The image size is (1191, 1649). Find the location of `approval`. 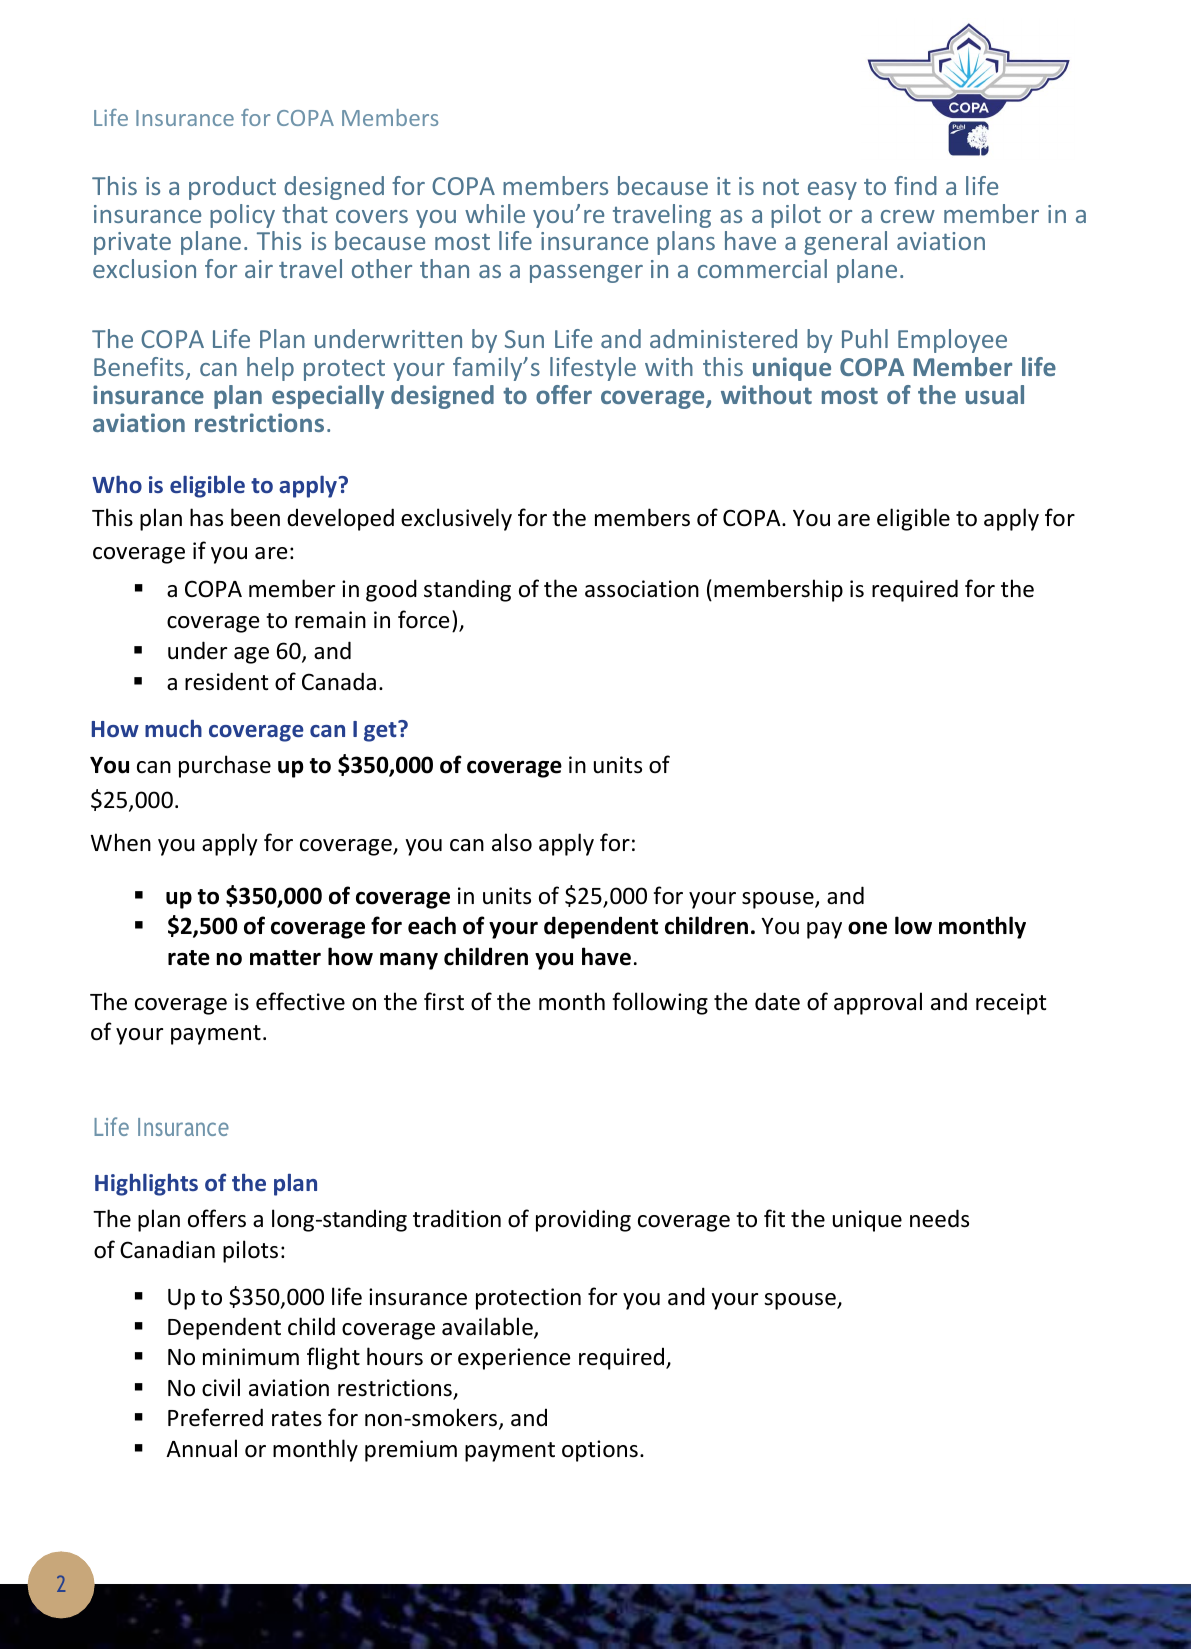

approval is located at coordinates (878, 1003).
